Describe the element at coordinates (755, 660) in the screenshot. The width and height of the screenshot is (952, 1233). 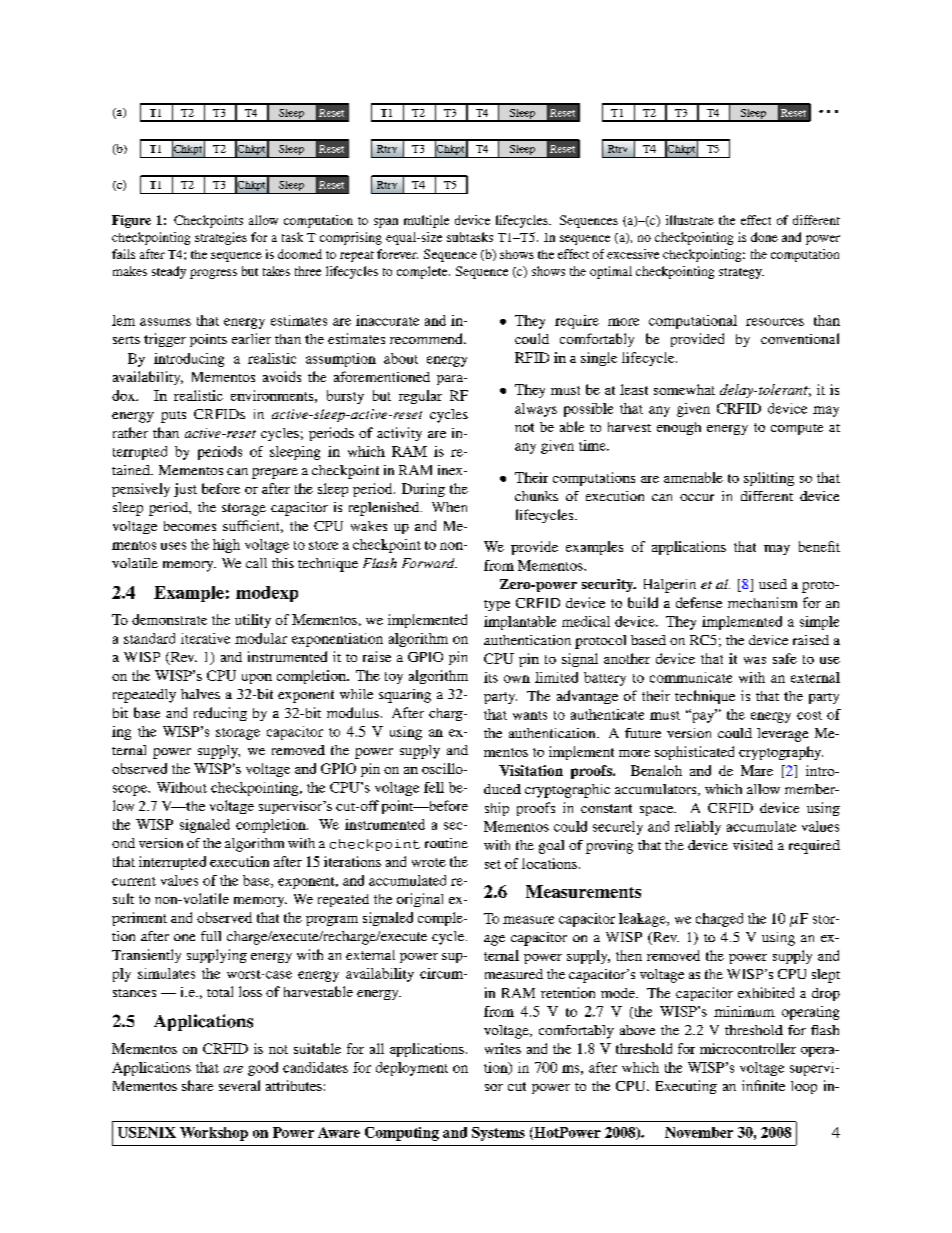
I see `was` at that location.
